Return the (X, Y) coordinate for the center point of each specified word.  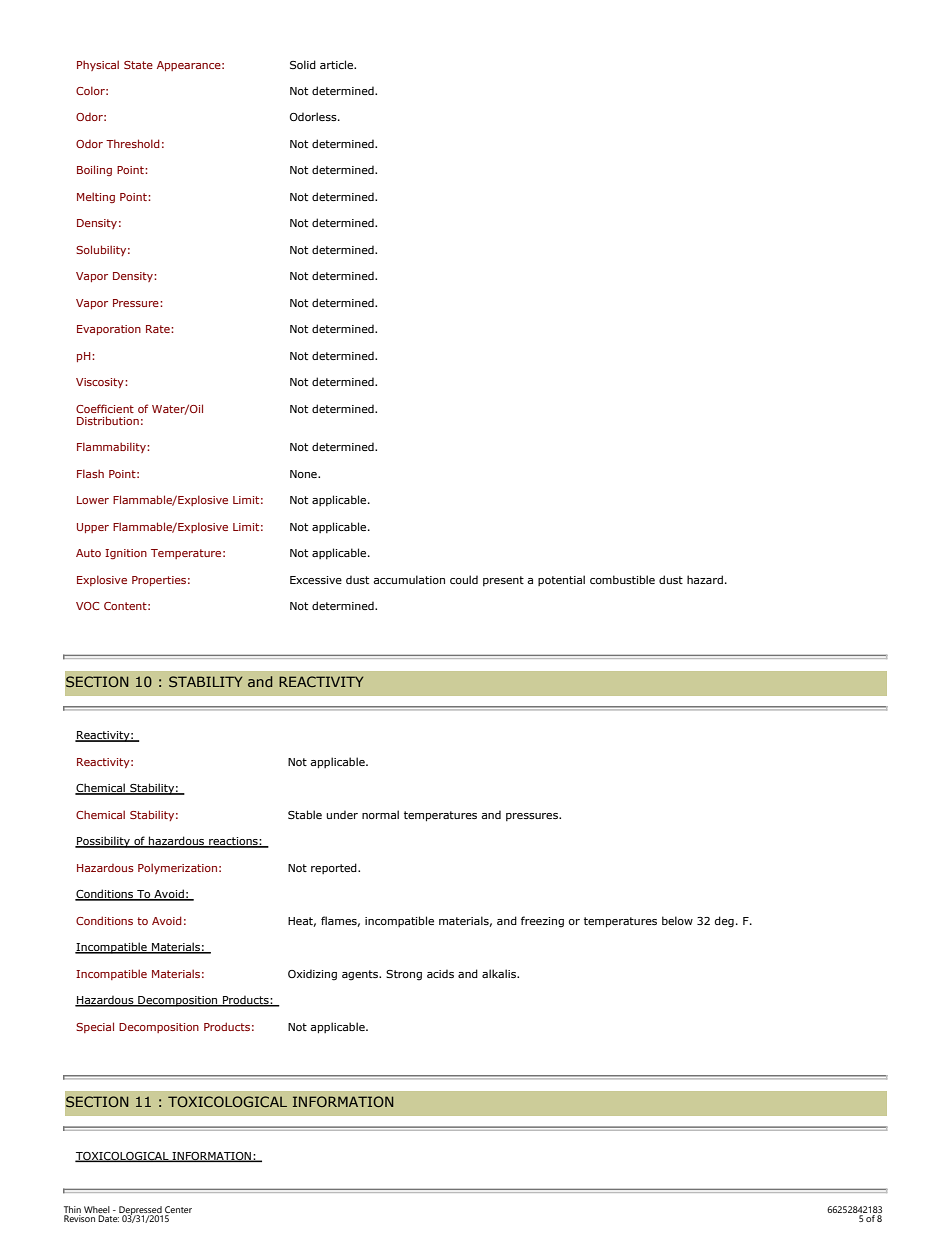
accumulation (409, 579)
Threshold (133, 143)
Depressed (141, 1211)
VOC (87, 606)
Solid (303, 64)
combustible (622, 579)
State (138, 65)
